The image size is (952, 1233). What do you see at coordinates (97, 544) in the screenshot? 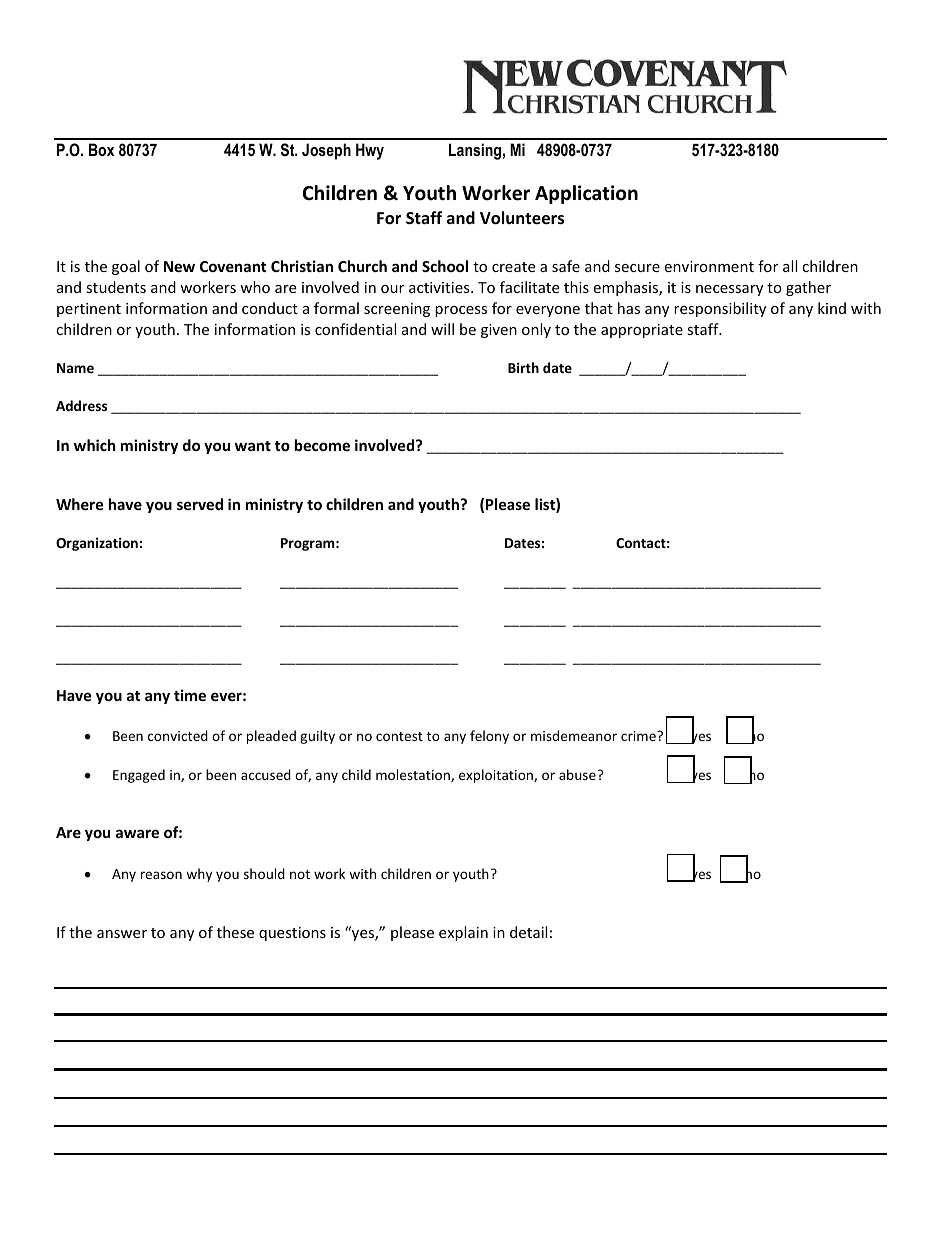
I see `Organization` at bounding box center [97, 544].
